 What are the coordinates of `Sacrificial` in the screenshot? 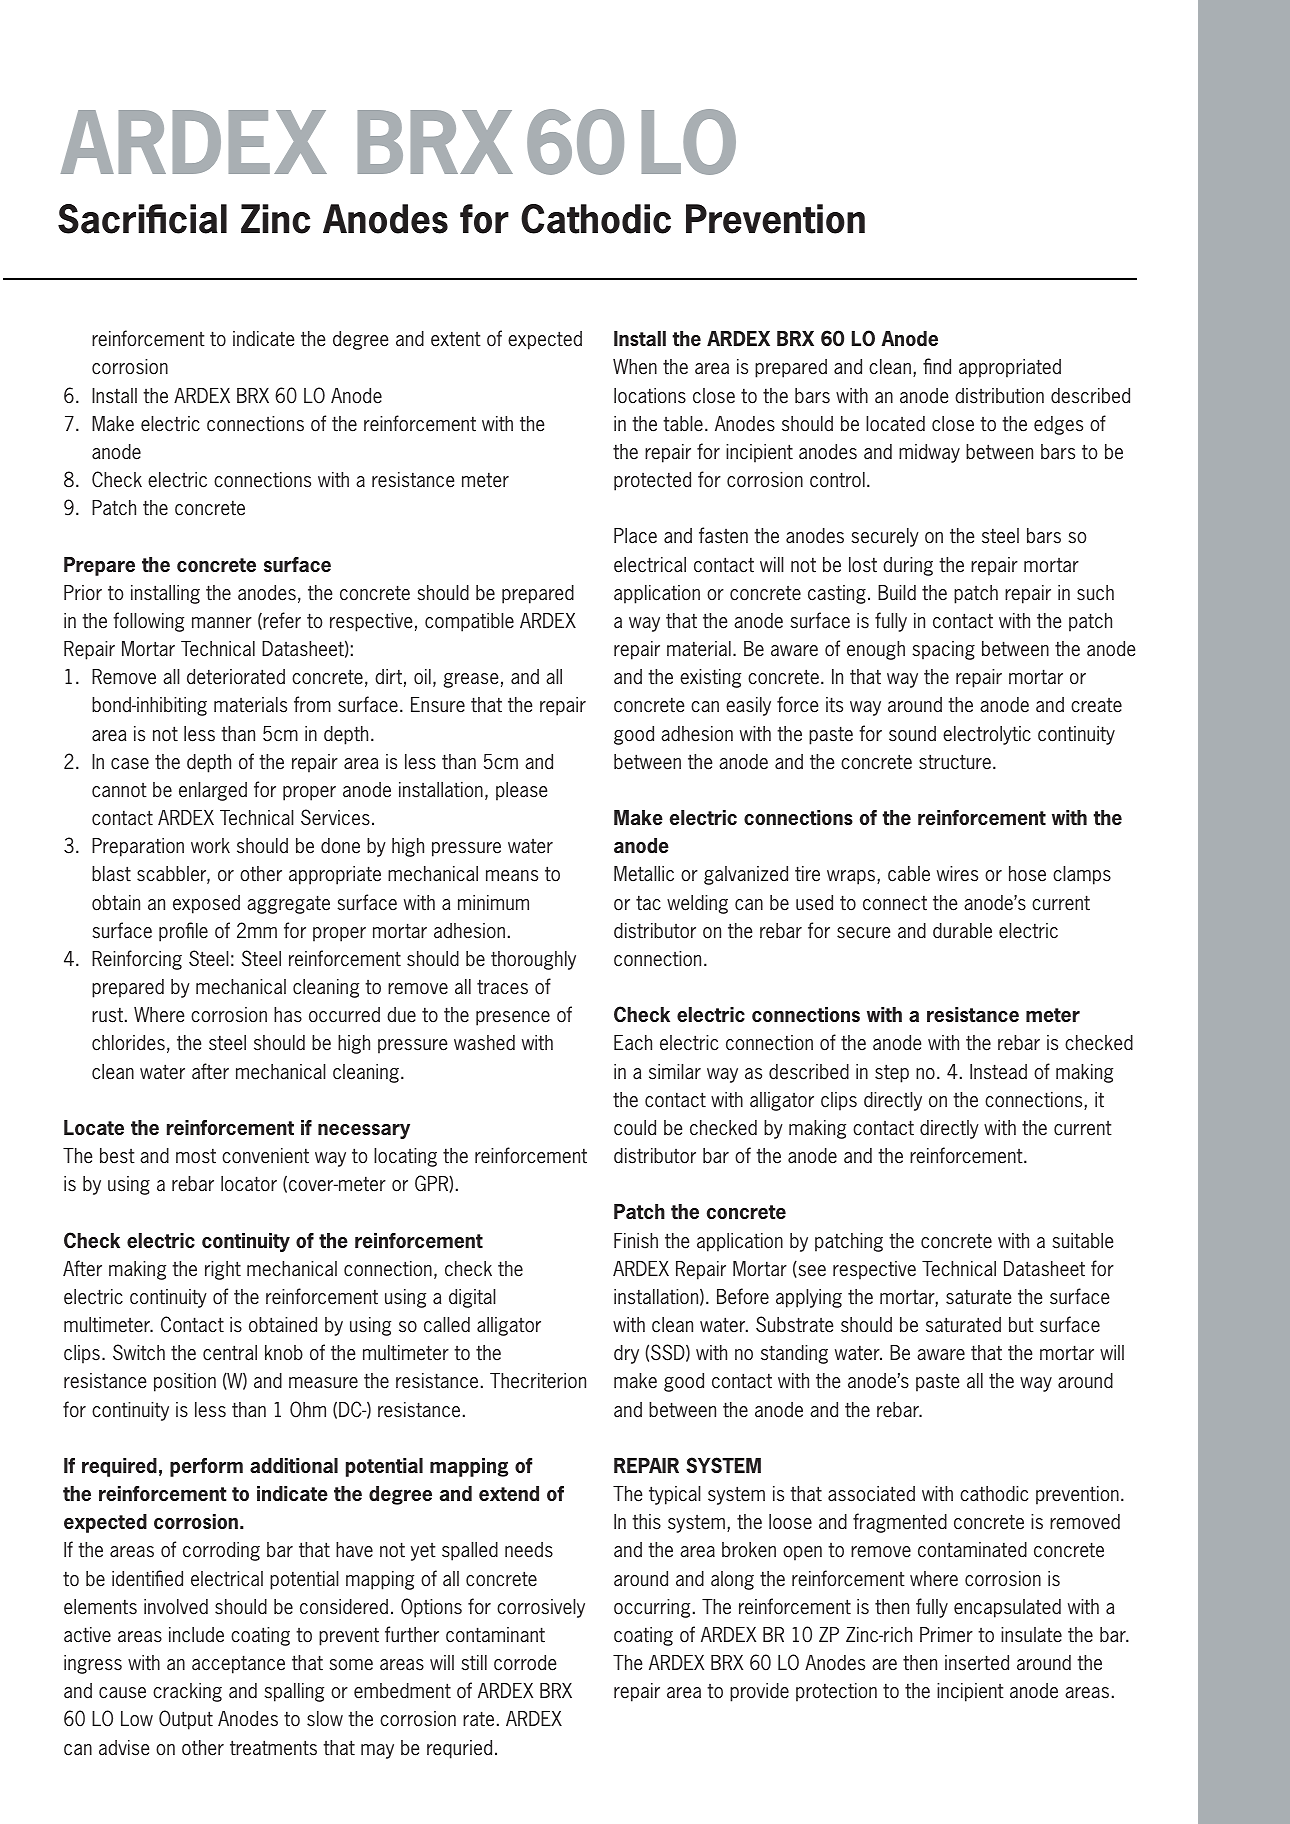 It's located at (142, 219).
